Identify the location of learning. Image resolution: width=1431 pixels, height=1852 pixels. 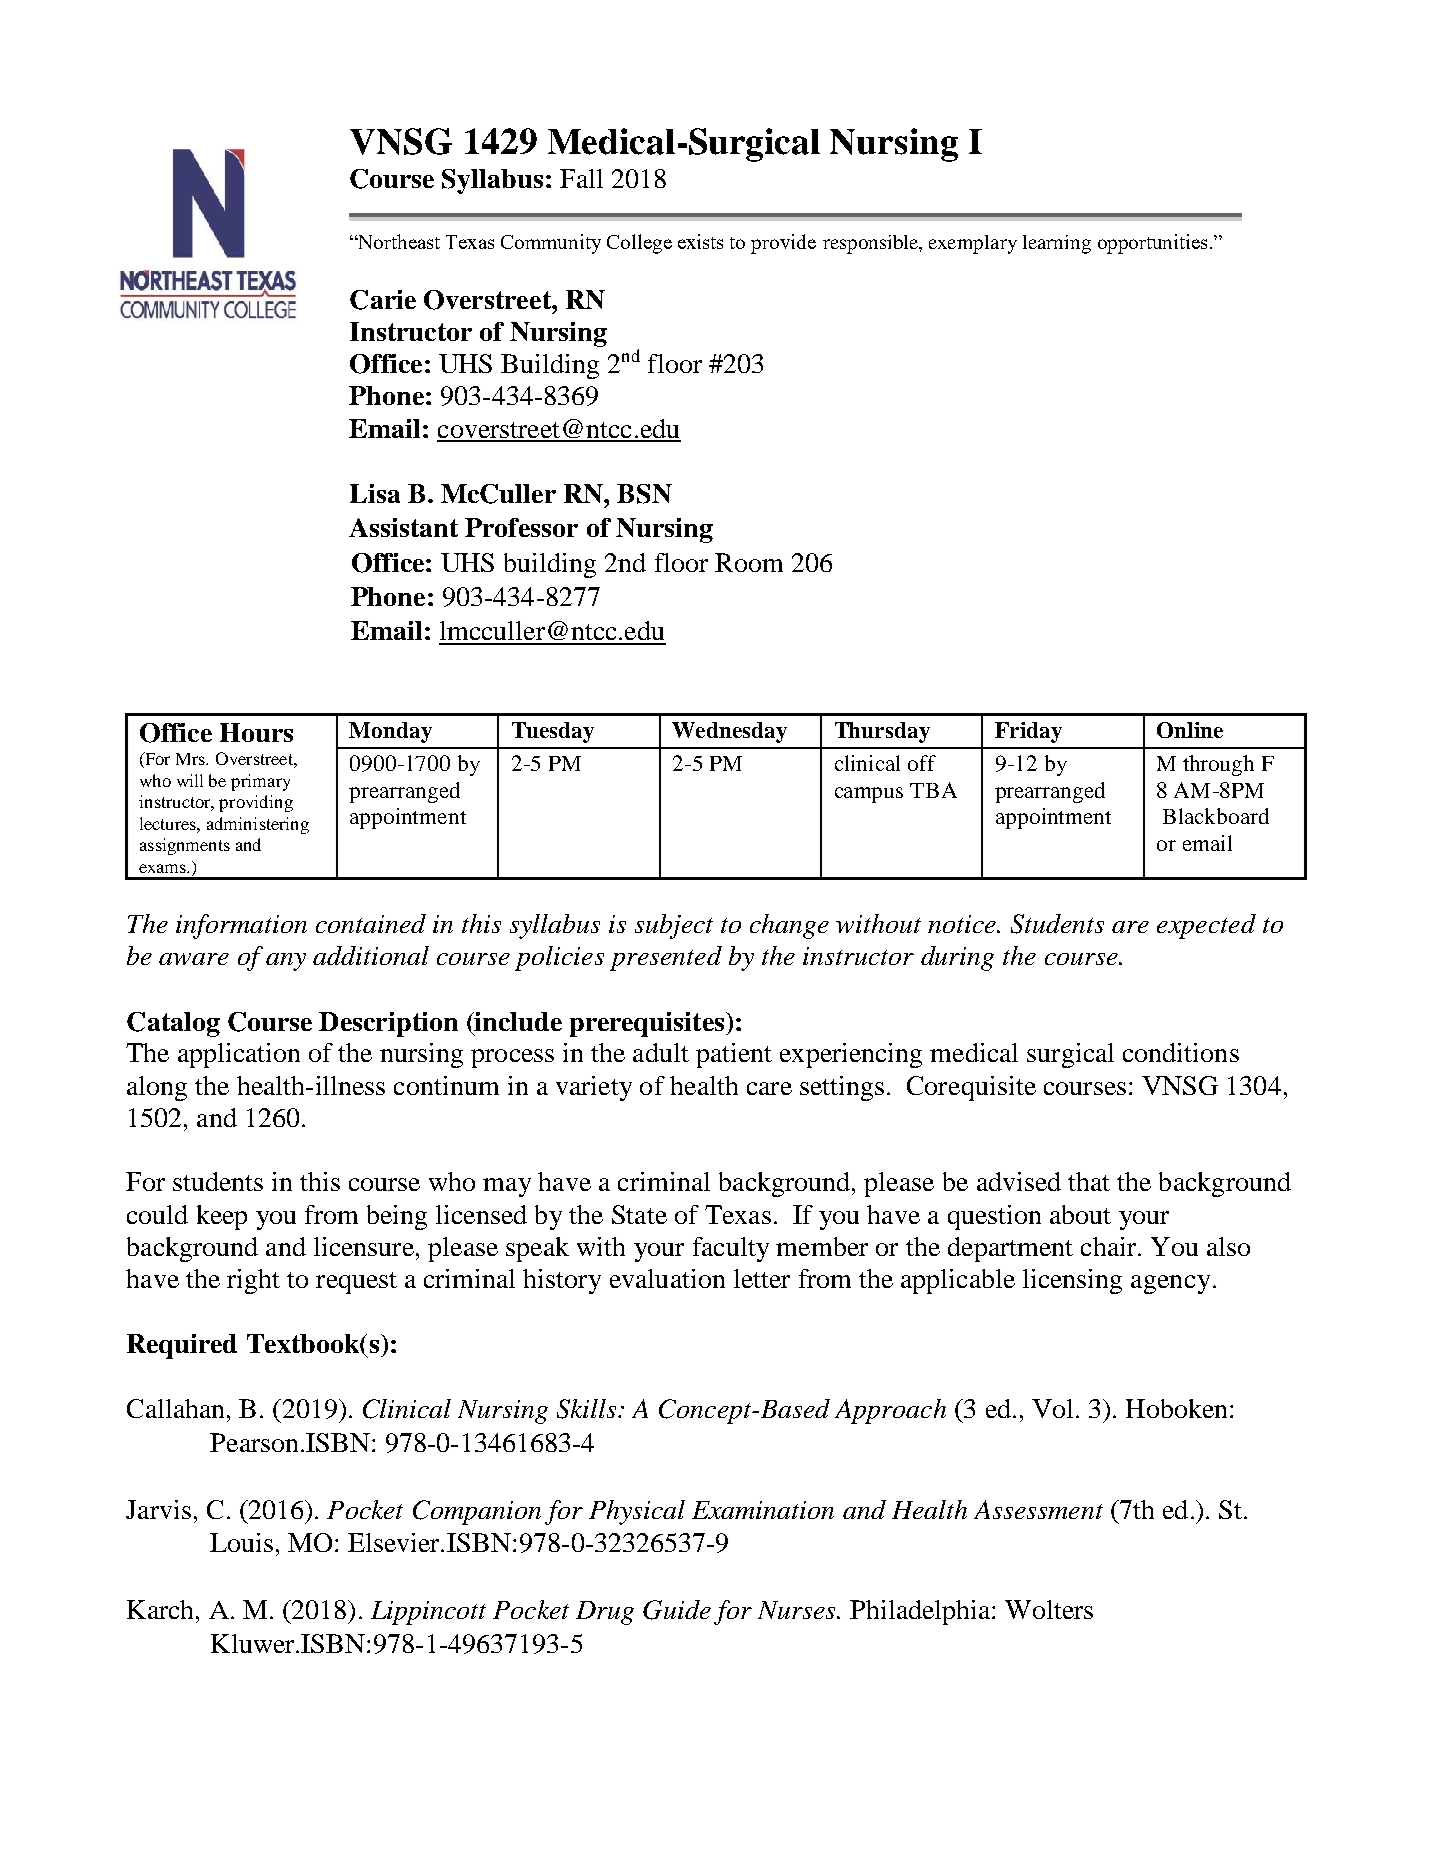
(1057, 244).
